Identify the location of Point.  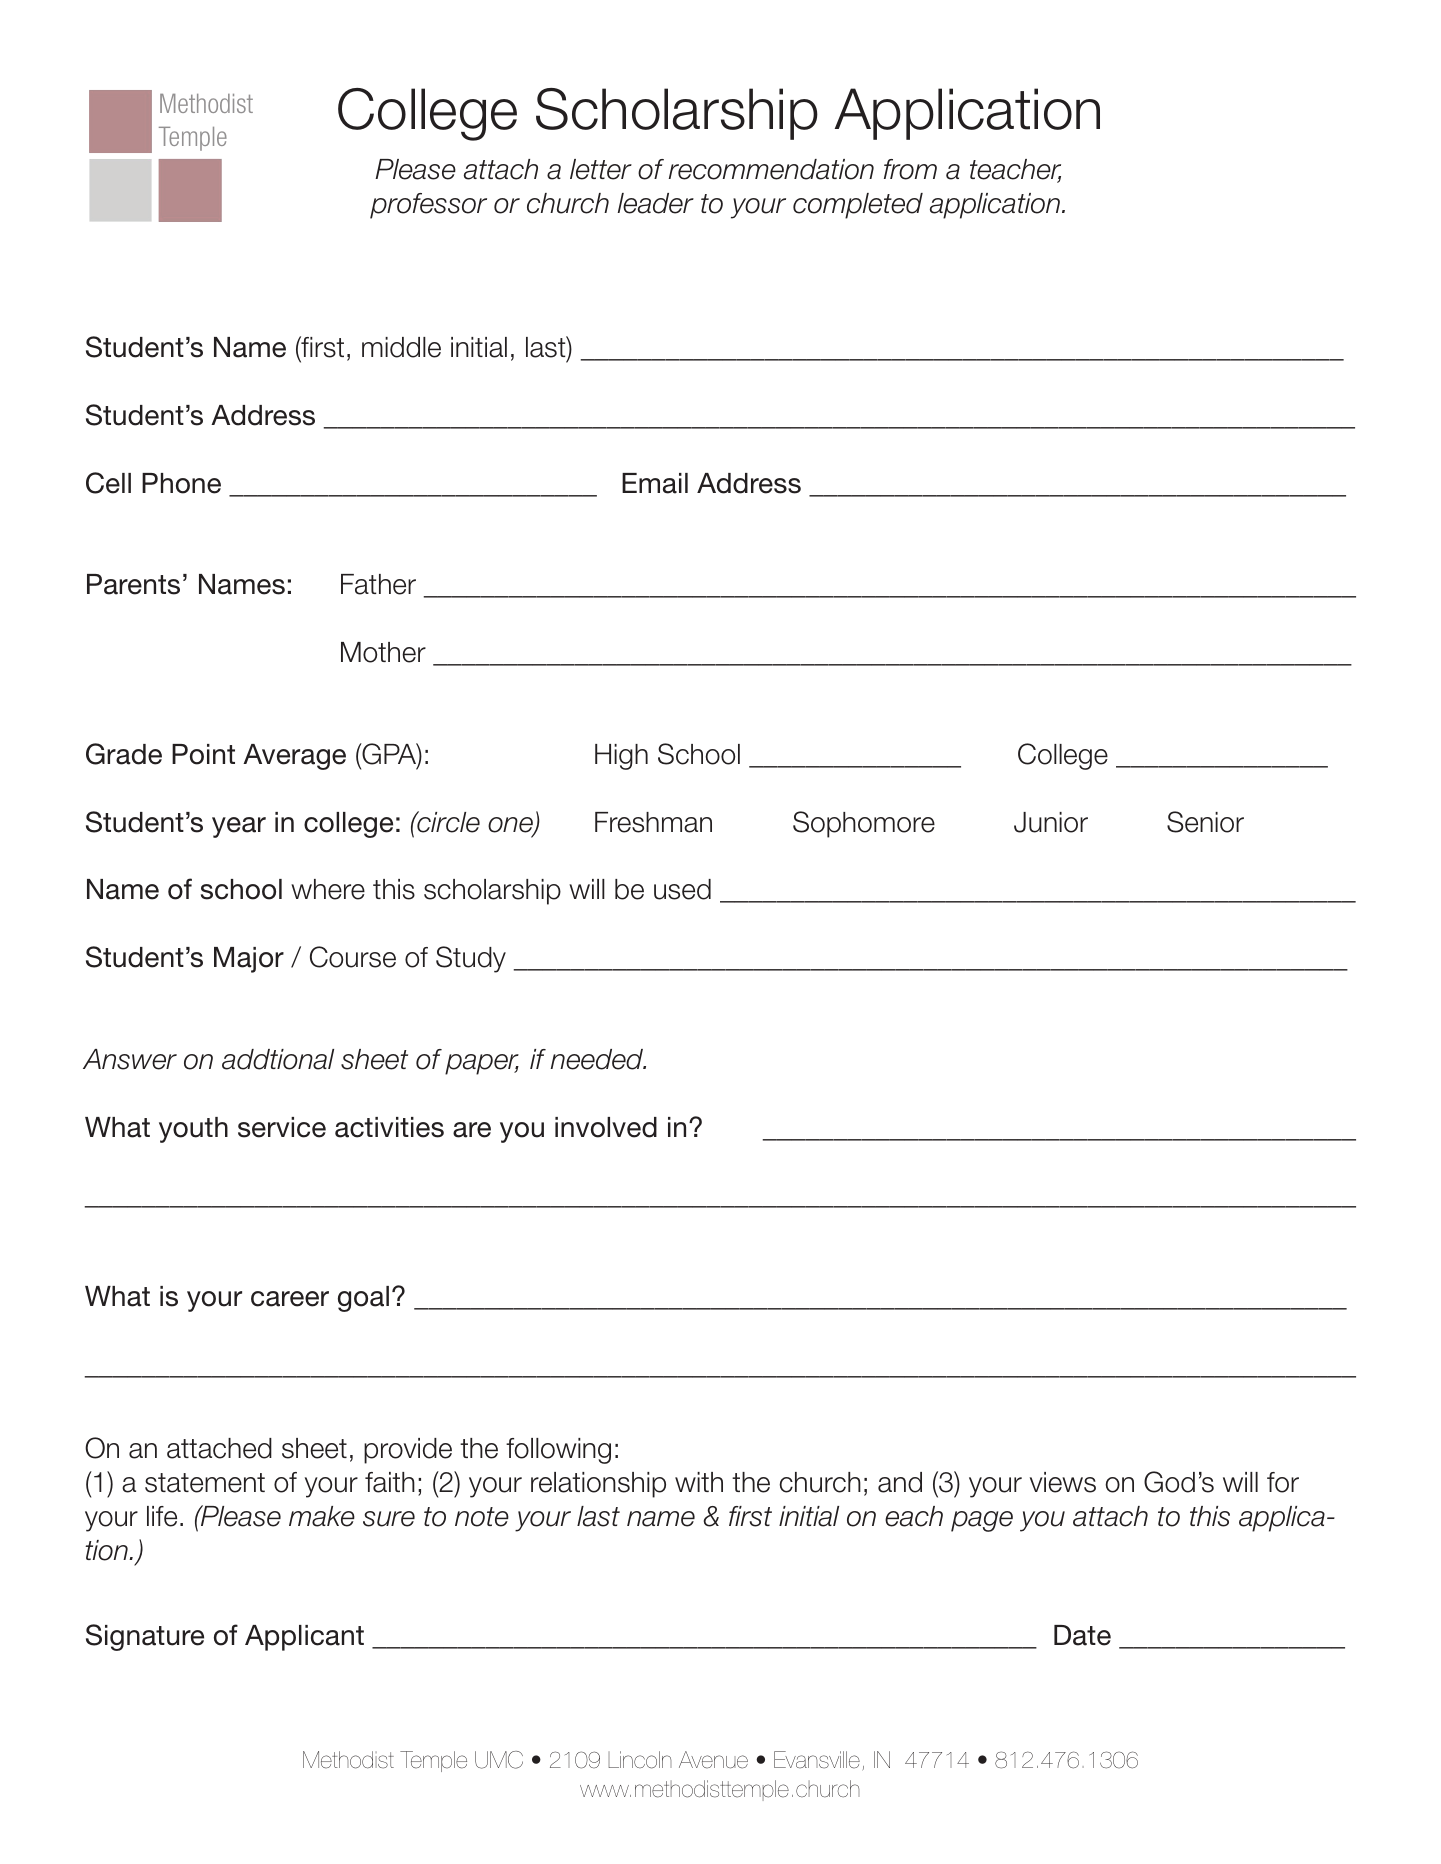
(203, 754).
